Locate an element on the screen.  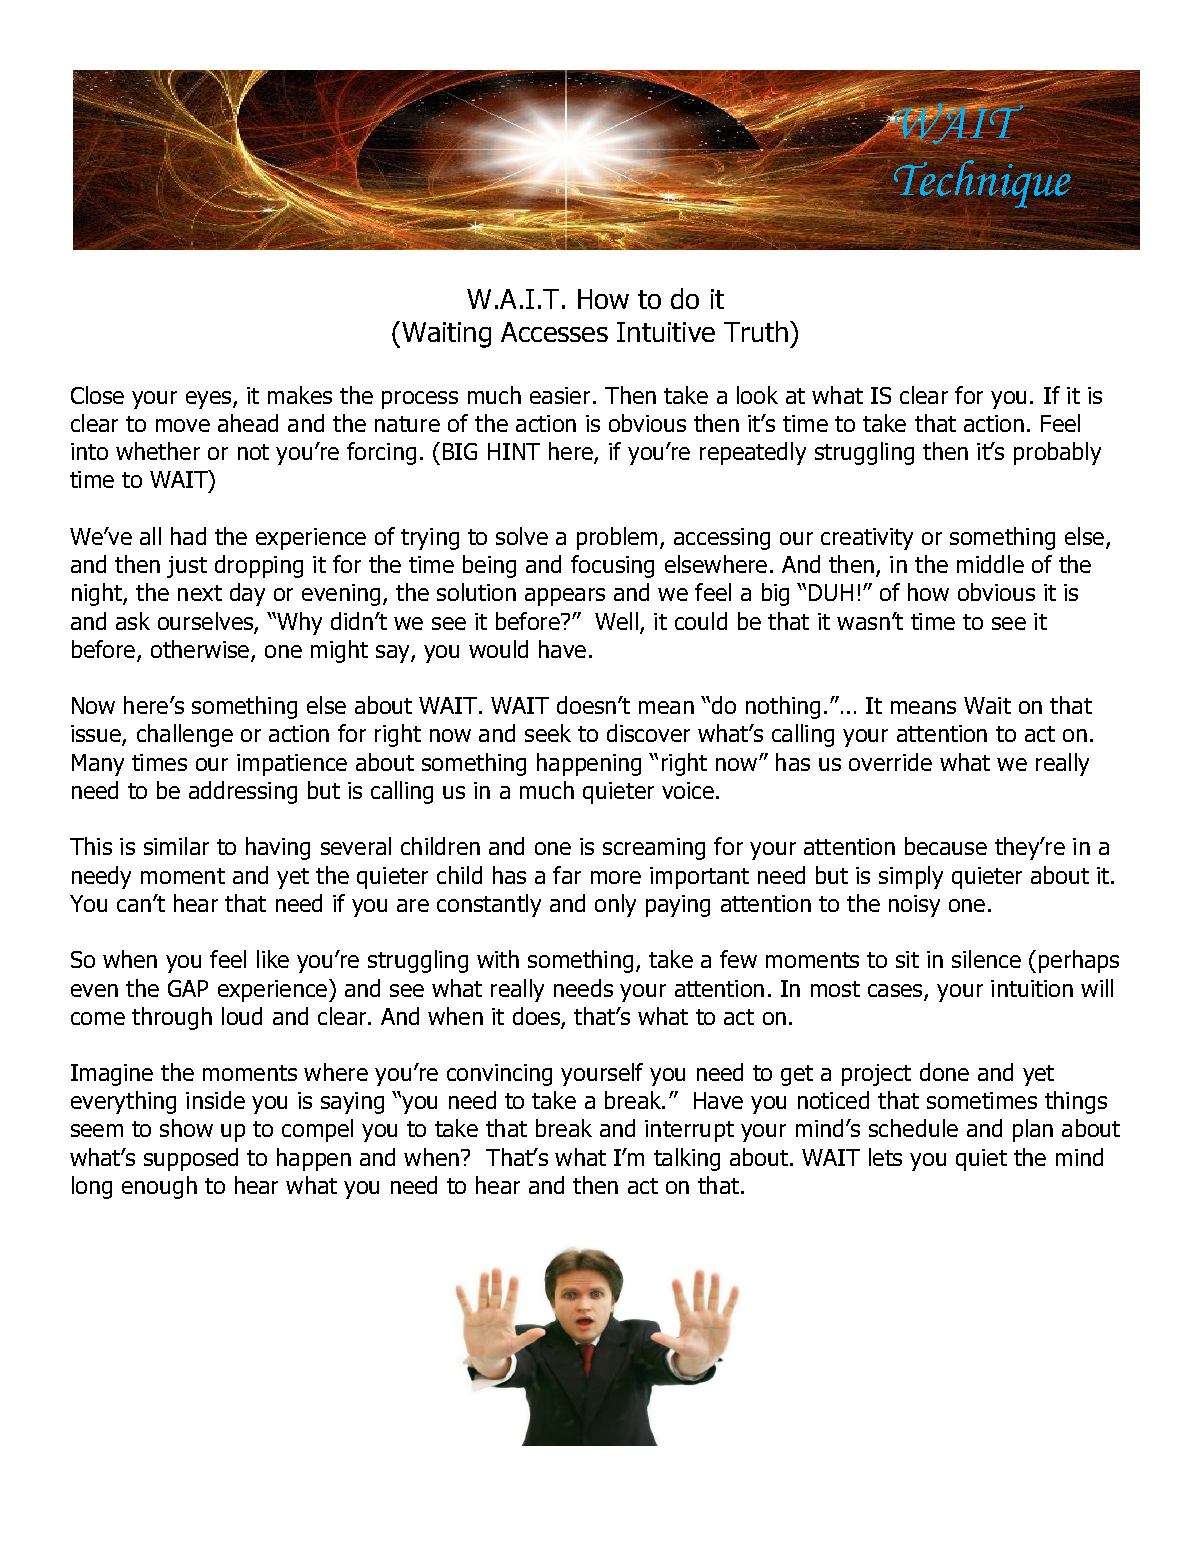
like is located at coordinates (273, 959).
